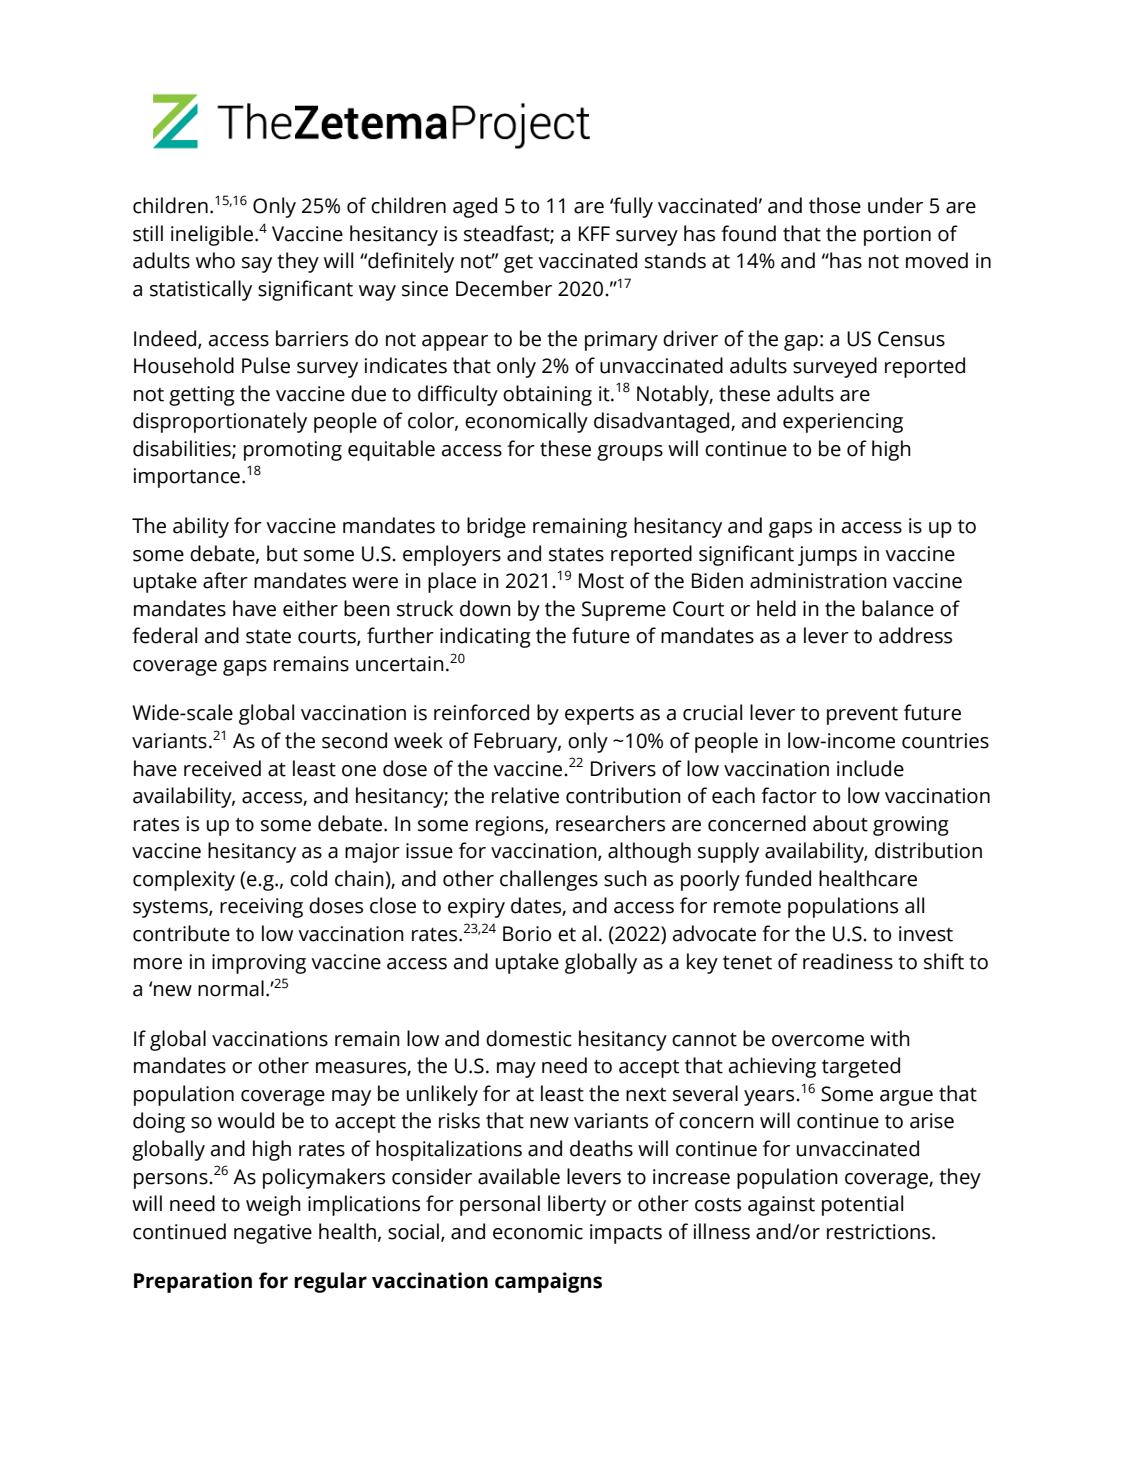 This screenshot has width=1126, height=1457. Describe the element at coordinates (870, 768) in the screenshot. I see `include` at that location.
